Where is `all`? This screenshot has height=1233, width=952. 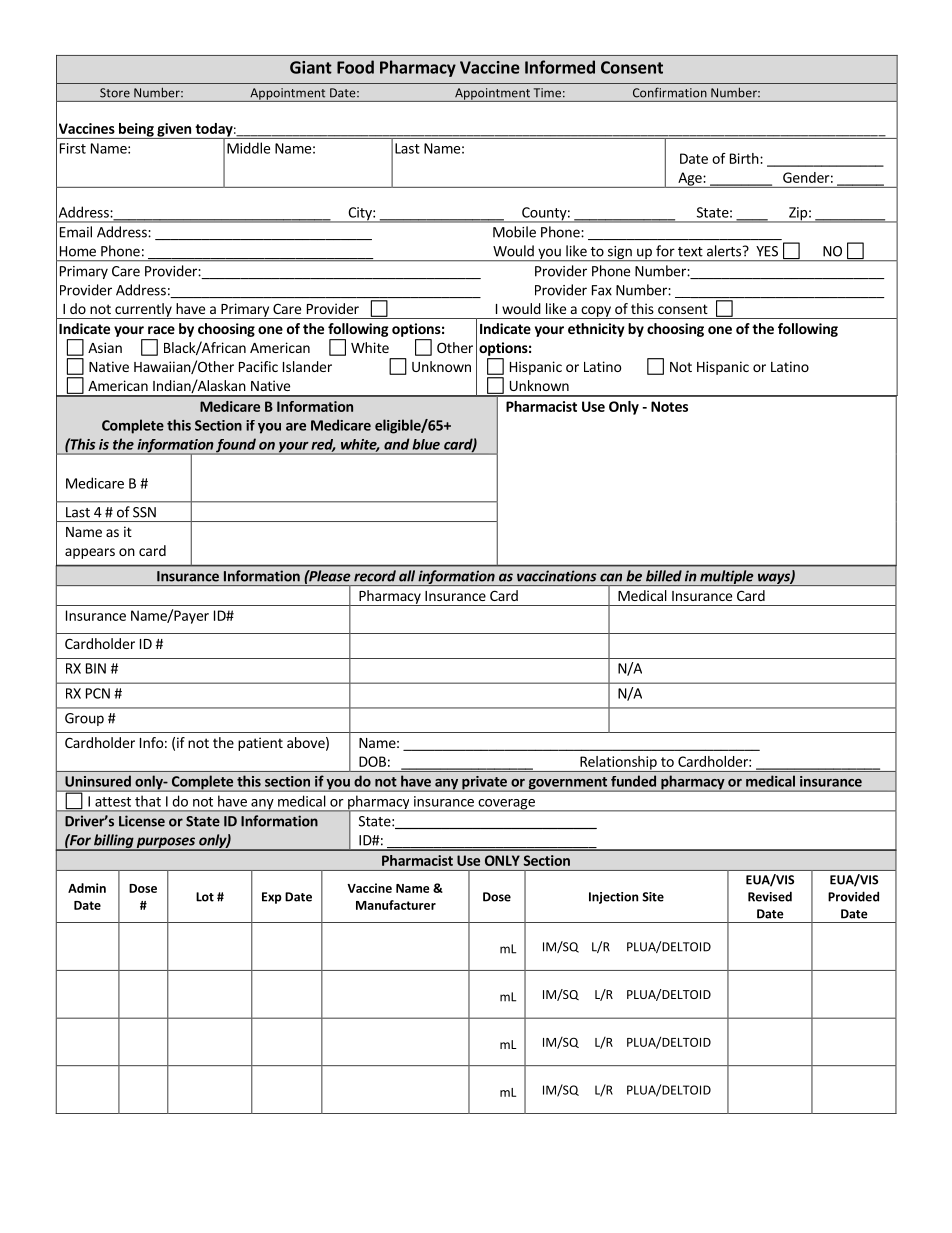 all is located at coordinates (407, 576).
